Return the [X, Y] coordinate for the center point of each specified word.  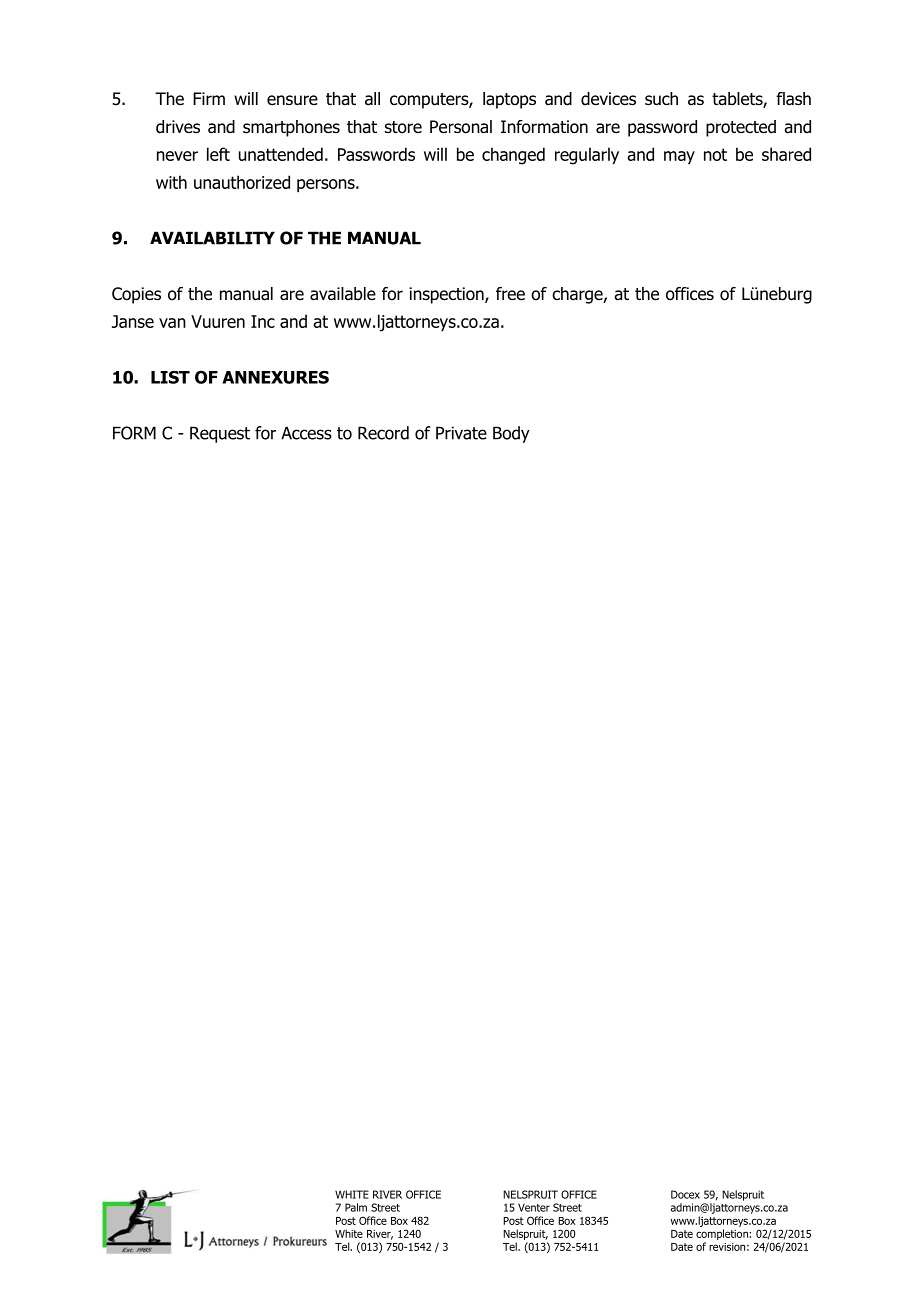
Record [383, 433]
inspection [448, 295]
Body [511, 434]
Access [306, 433]
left [218, 154]
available [343, 294]
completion [723, 1234]
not [715, 154]
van [172, 323]
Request [220, 434]
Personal [461, 127]
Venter [534, 1207]
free [510, 294]
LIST [170, 377]
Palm [356, 1207]
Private [461, 433]
